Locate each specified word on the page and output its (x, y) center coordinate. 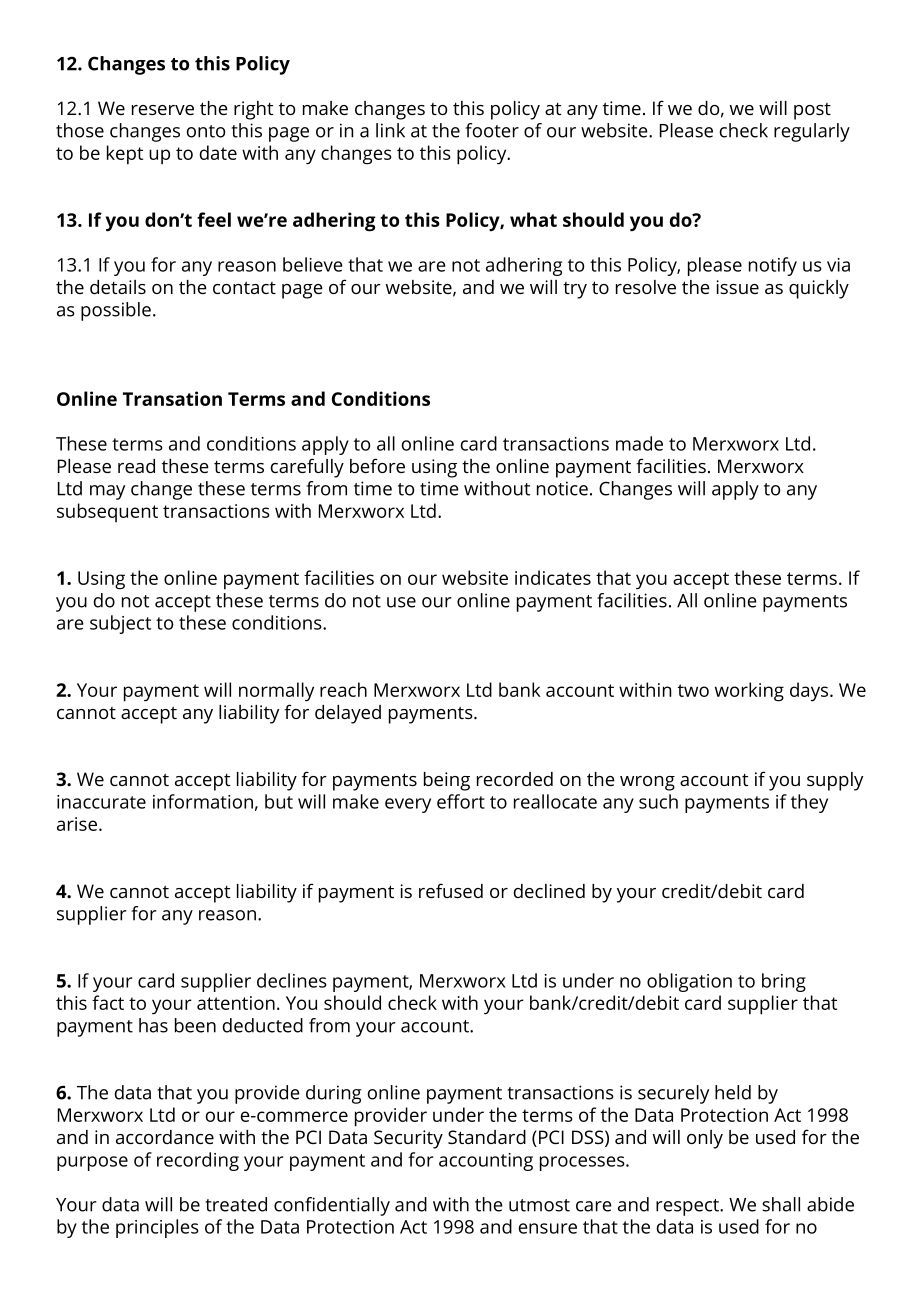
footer (492, 130)
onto (206, 131)
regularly (812, 132)
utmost (539, 1205)
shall (781, 1204)
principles (157, 1228)
